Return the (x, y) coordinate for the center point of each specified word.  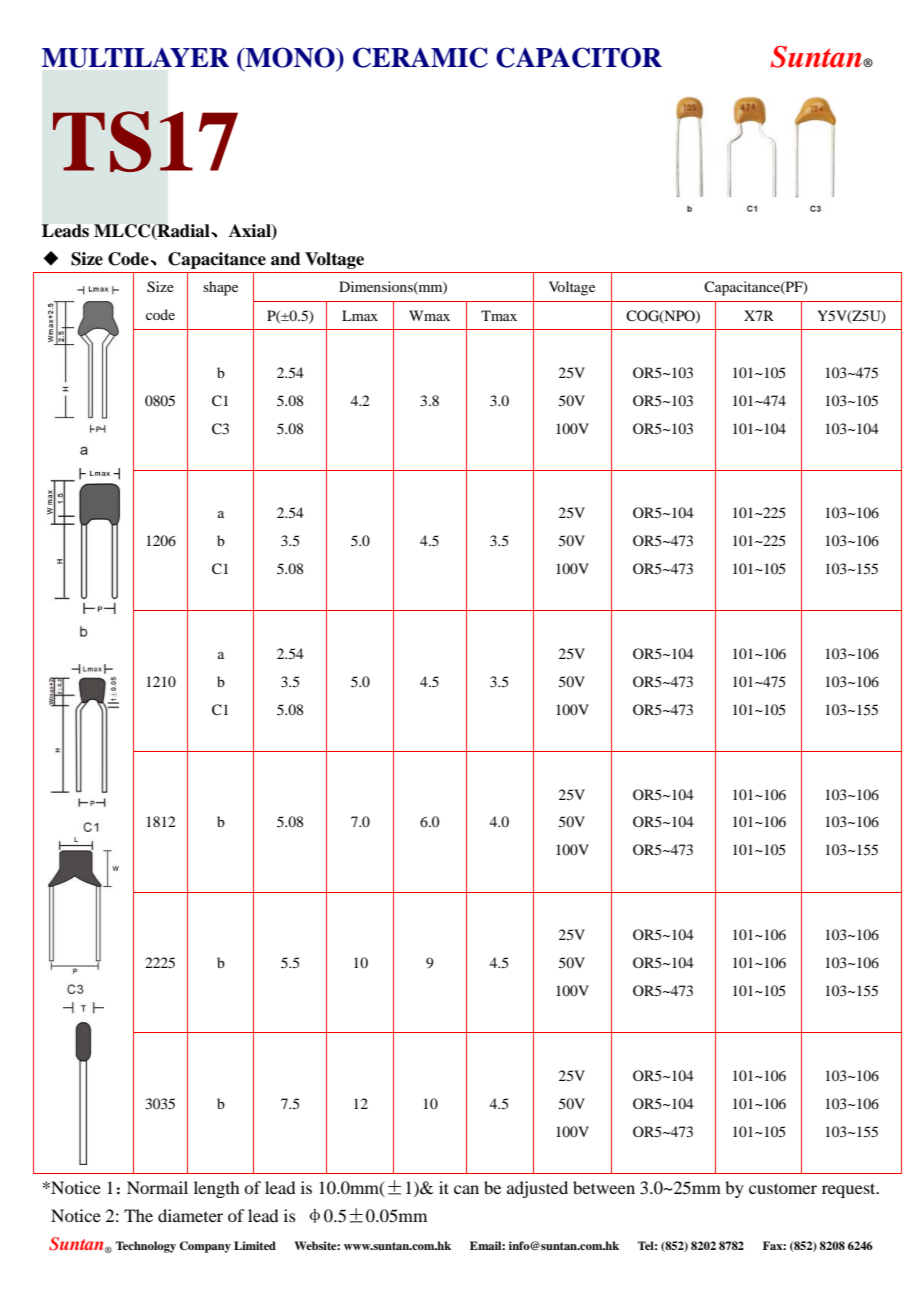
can (466, 1189)
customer (783, 1188)
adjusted (537, 1189)
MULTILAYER (135, 58)
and (286, 259)
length (216, 1189)
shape (220, 288)
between (604, 1187)
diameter (190, 1215)
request (850, 1190)
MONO (290, 57)
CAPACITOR (579, 57)
